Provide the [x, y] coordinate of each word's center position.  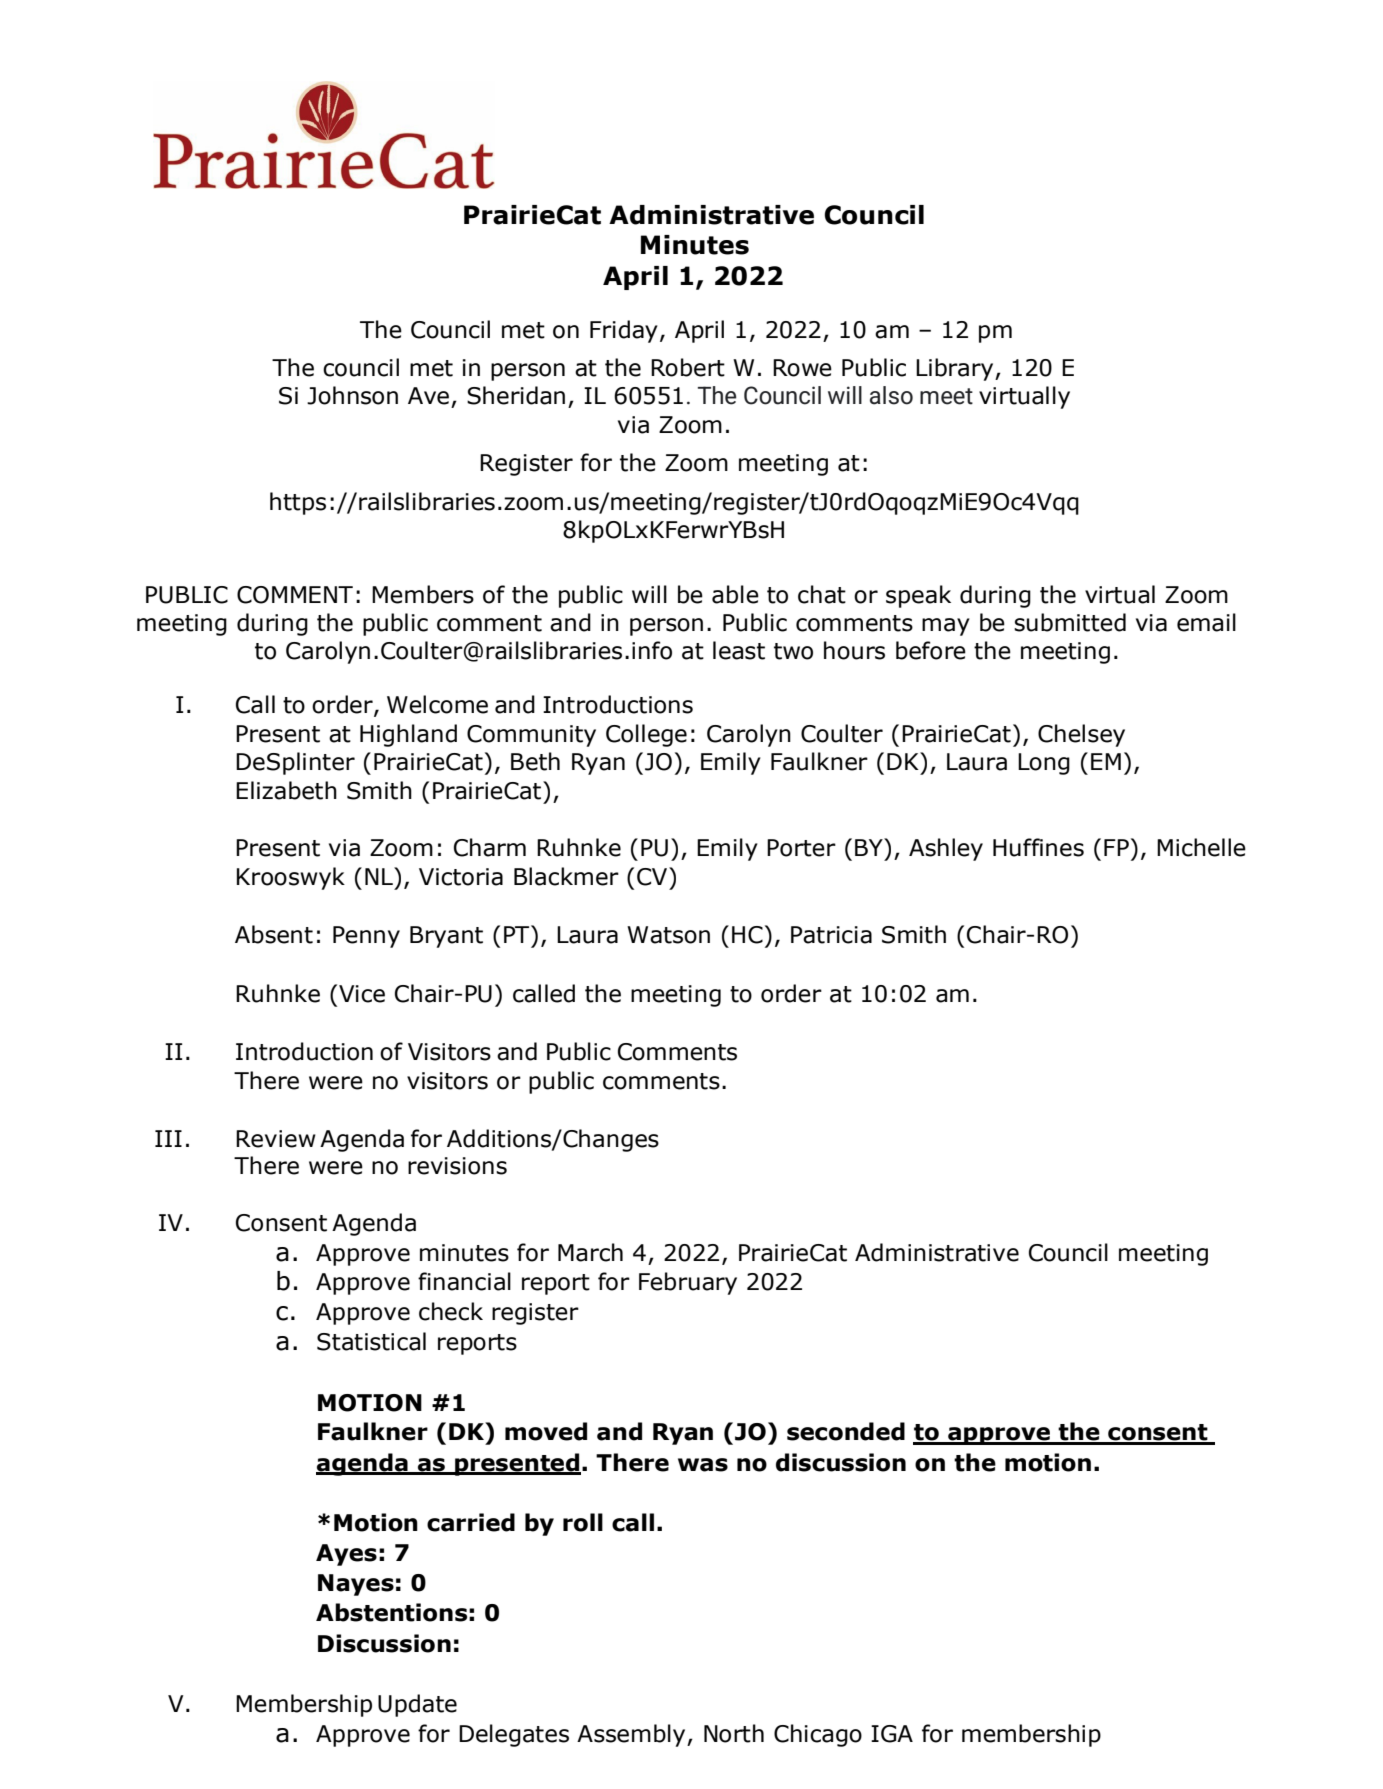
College [646, 735]
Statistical [371, 1341]
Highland [408, 735]
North [734, 1733]
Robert [688, 367]
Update [417, 1705]
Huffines [1038, 847]
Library [956, 369]
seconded [846, 1431]
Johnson [352, 395]
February [688, 1283]
